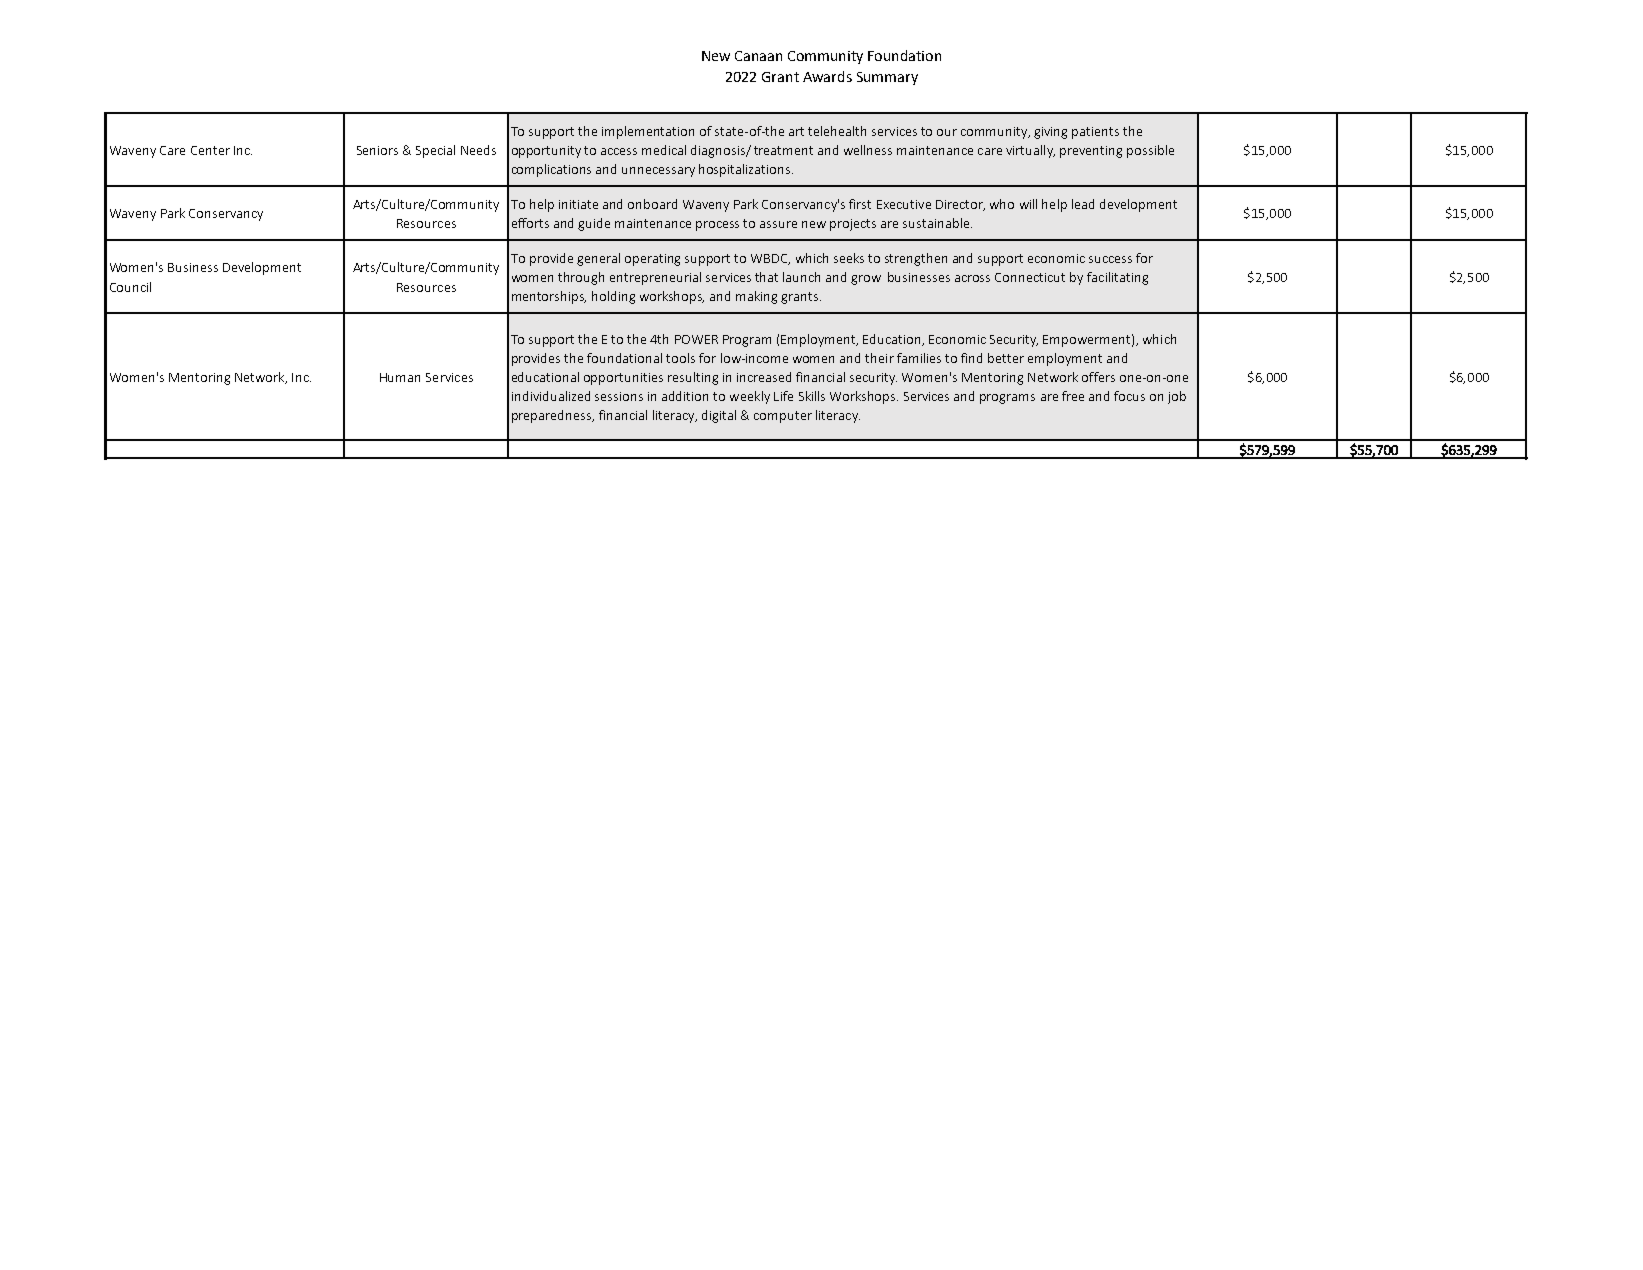  What do you see at coordinates (400, 377) in the page?
I see `Human` at bounding box center [400, 377].
